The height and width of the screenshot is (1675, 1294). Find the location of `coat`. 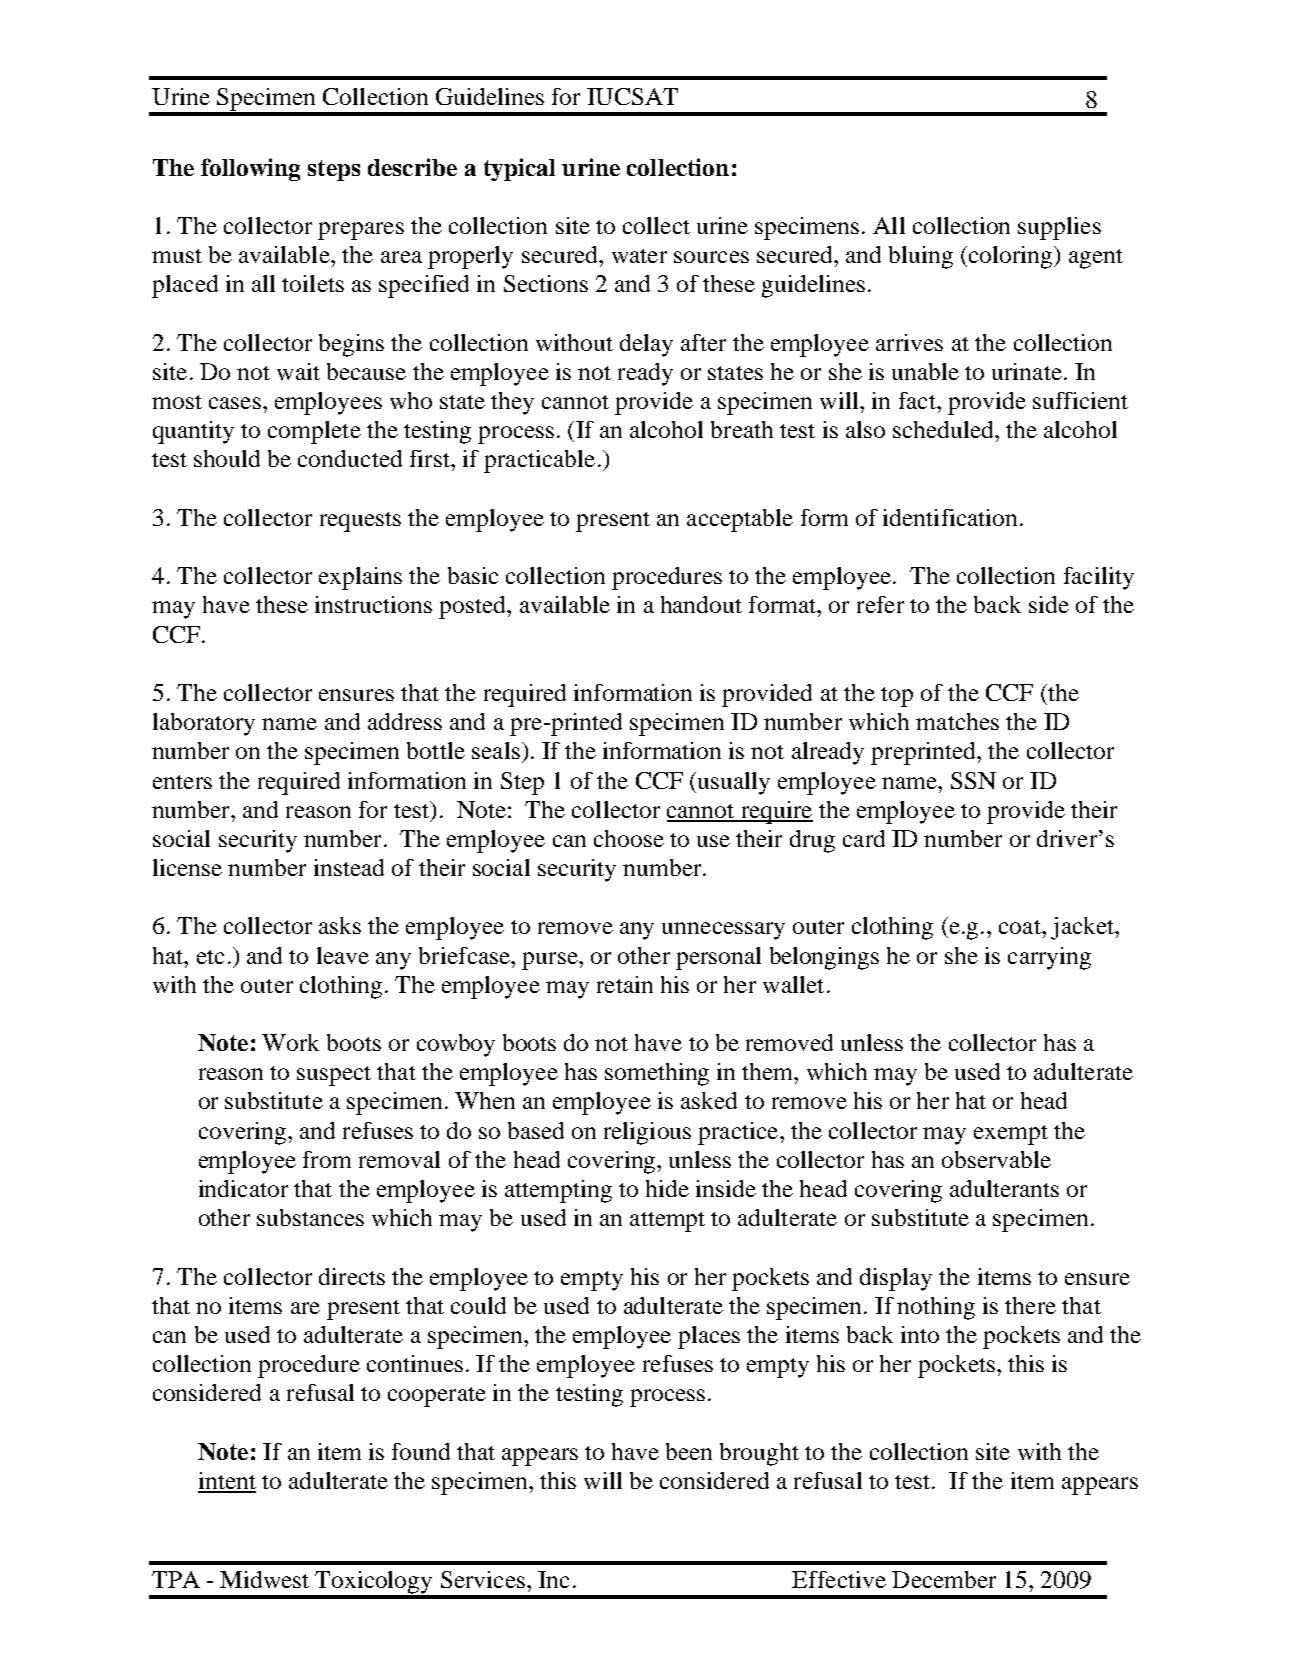

coat is located at coordinates (1021, 927).
